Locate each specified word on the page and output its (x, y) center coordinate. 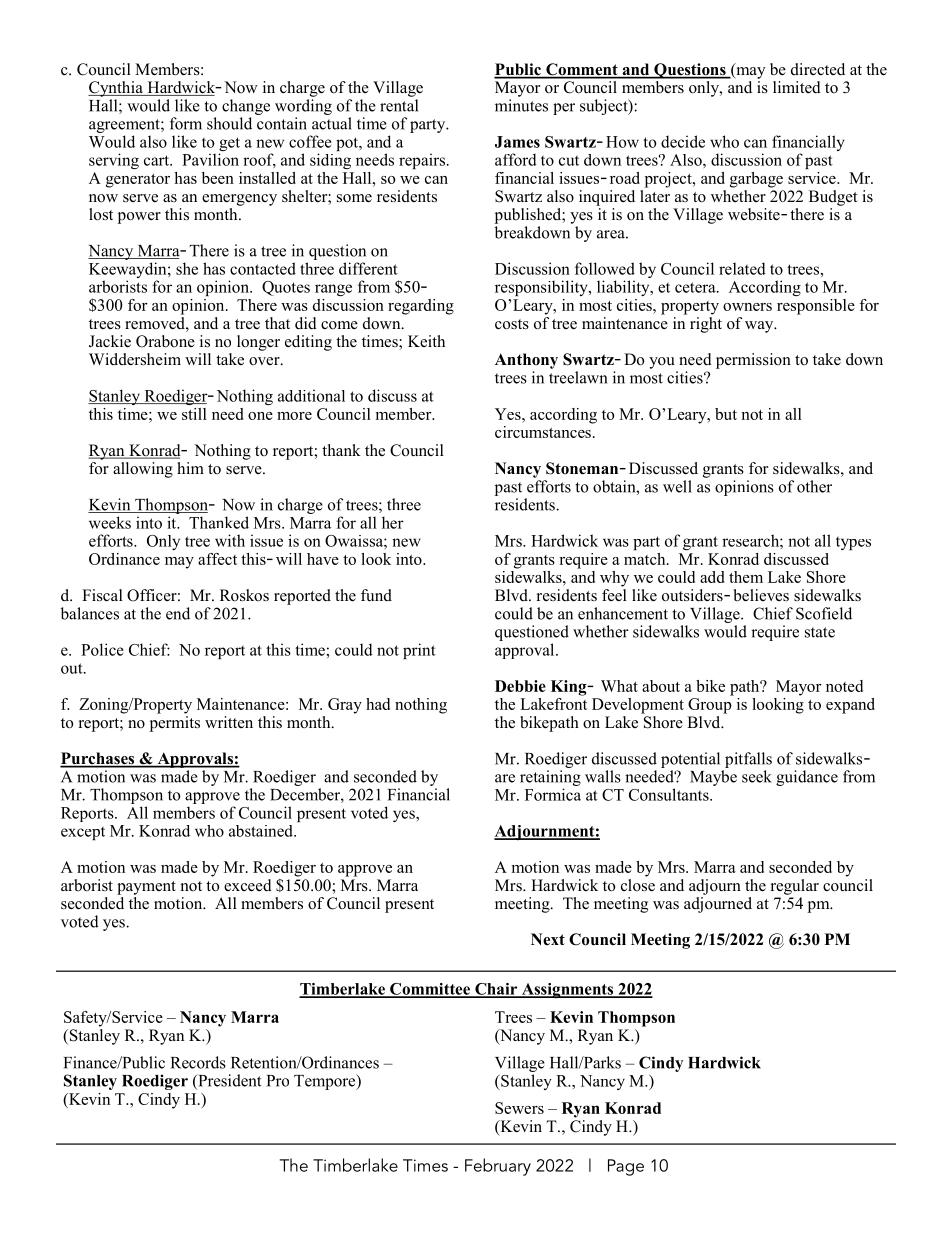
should (229, 123)
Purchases (98, 759)
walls (603, 776)
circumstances (544, 430)
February (498, 1167)
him (190, 468)
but (726, 414)
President (228, 1081)
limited (797, 87)
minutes (521, 105)
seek (757, 776)
